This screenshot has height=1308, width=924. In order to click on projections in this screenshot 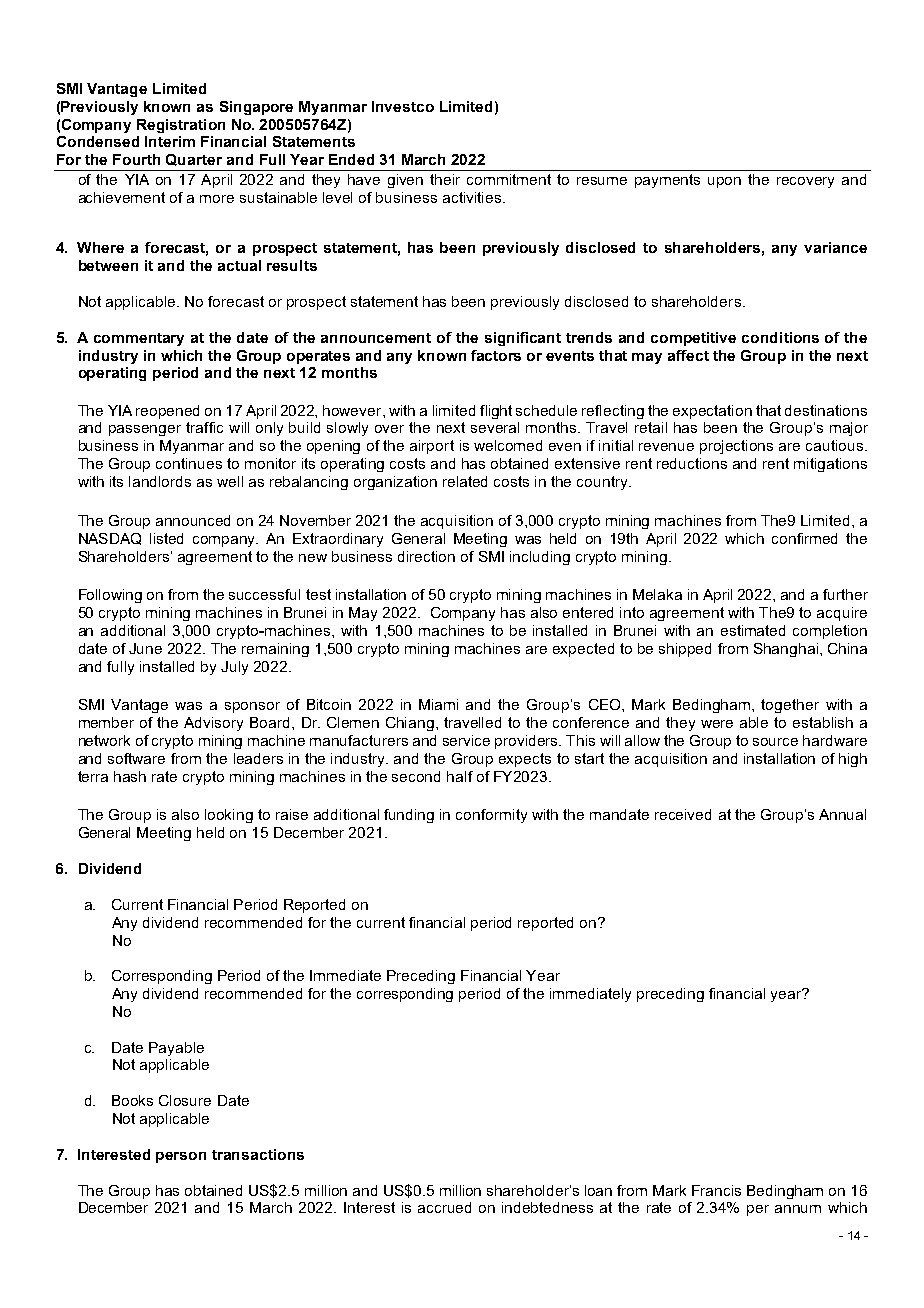, I will do `click(736, 447)`.
